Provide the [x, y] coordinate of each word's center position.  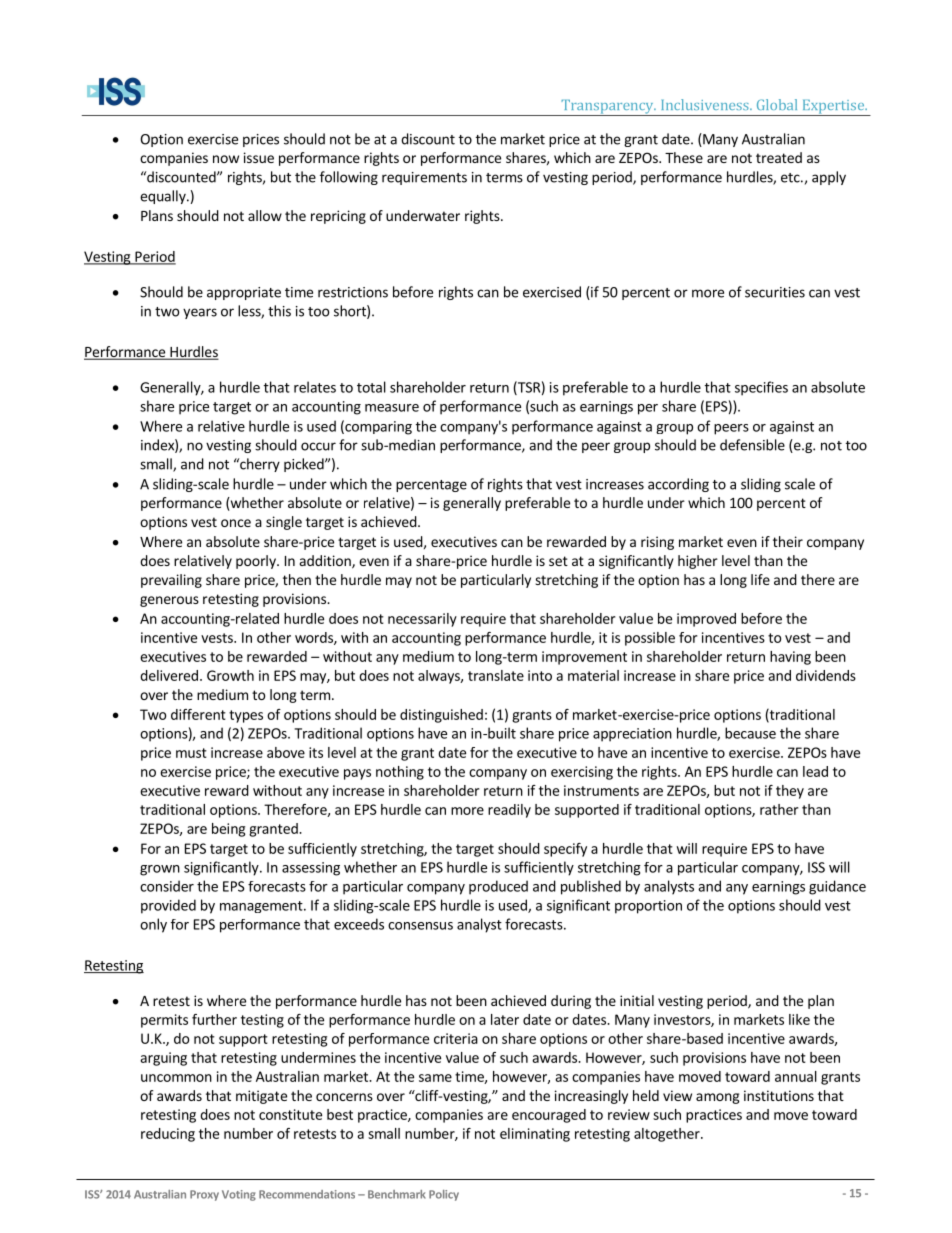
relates [315, 387]
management [262, 907]
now [226, 159]
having [790, 658]
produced [498, 887]
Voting [239, 1195]
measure [392, 408]
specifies [761, 388]
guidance [837, 887]
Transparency [607, 108]
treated [779, 157]
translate [496, 675]
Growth [230, 675]
